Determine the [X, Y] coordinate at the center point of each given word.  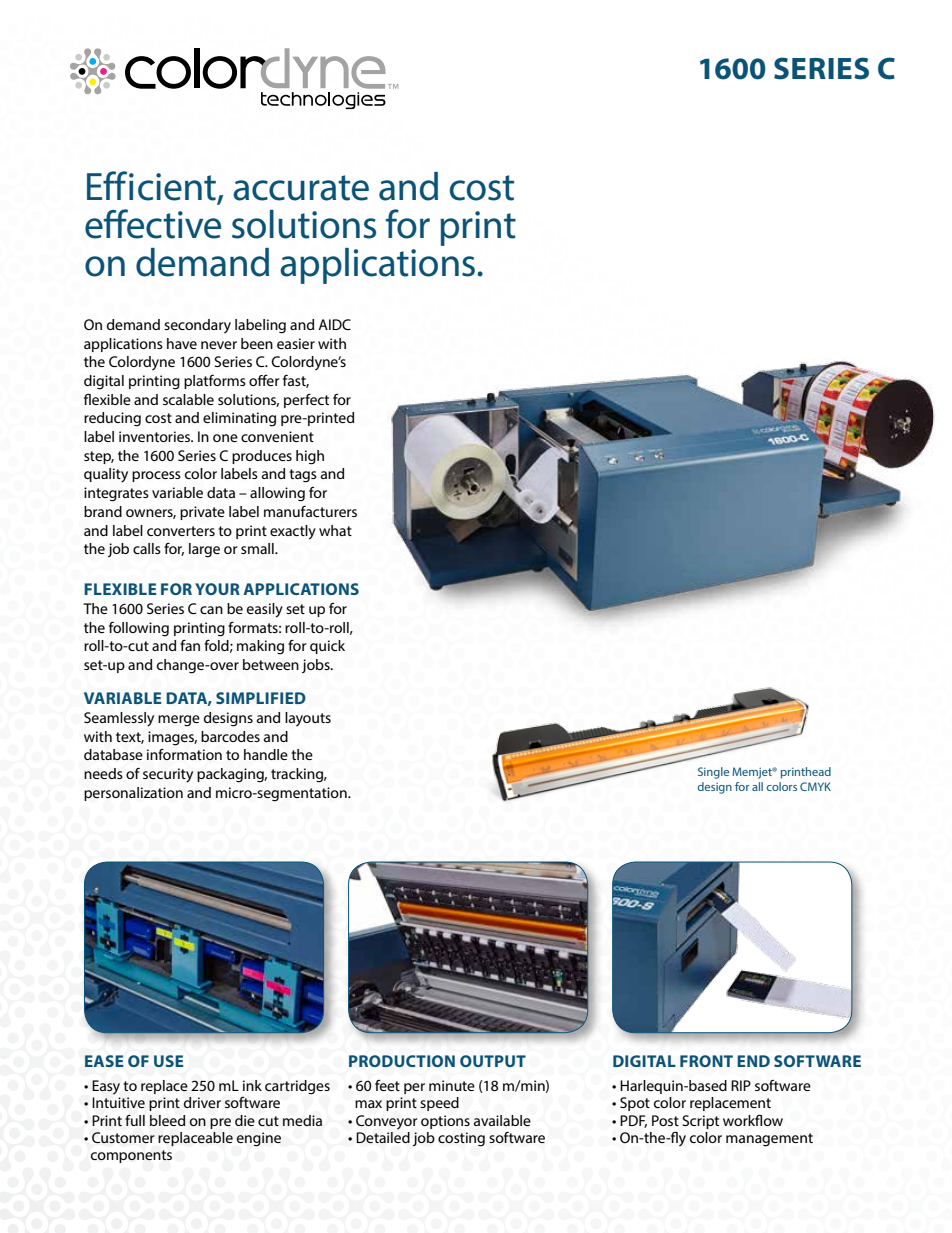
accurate [301, 188]
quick [327, 647]
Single [713, 773]
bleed [167, 1120]
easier [296, 343]
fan [190, 645]
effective [153, 224]
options [445, 1122]
